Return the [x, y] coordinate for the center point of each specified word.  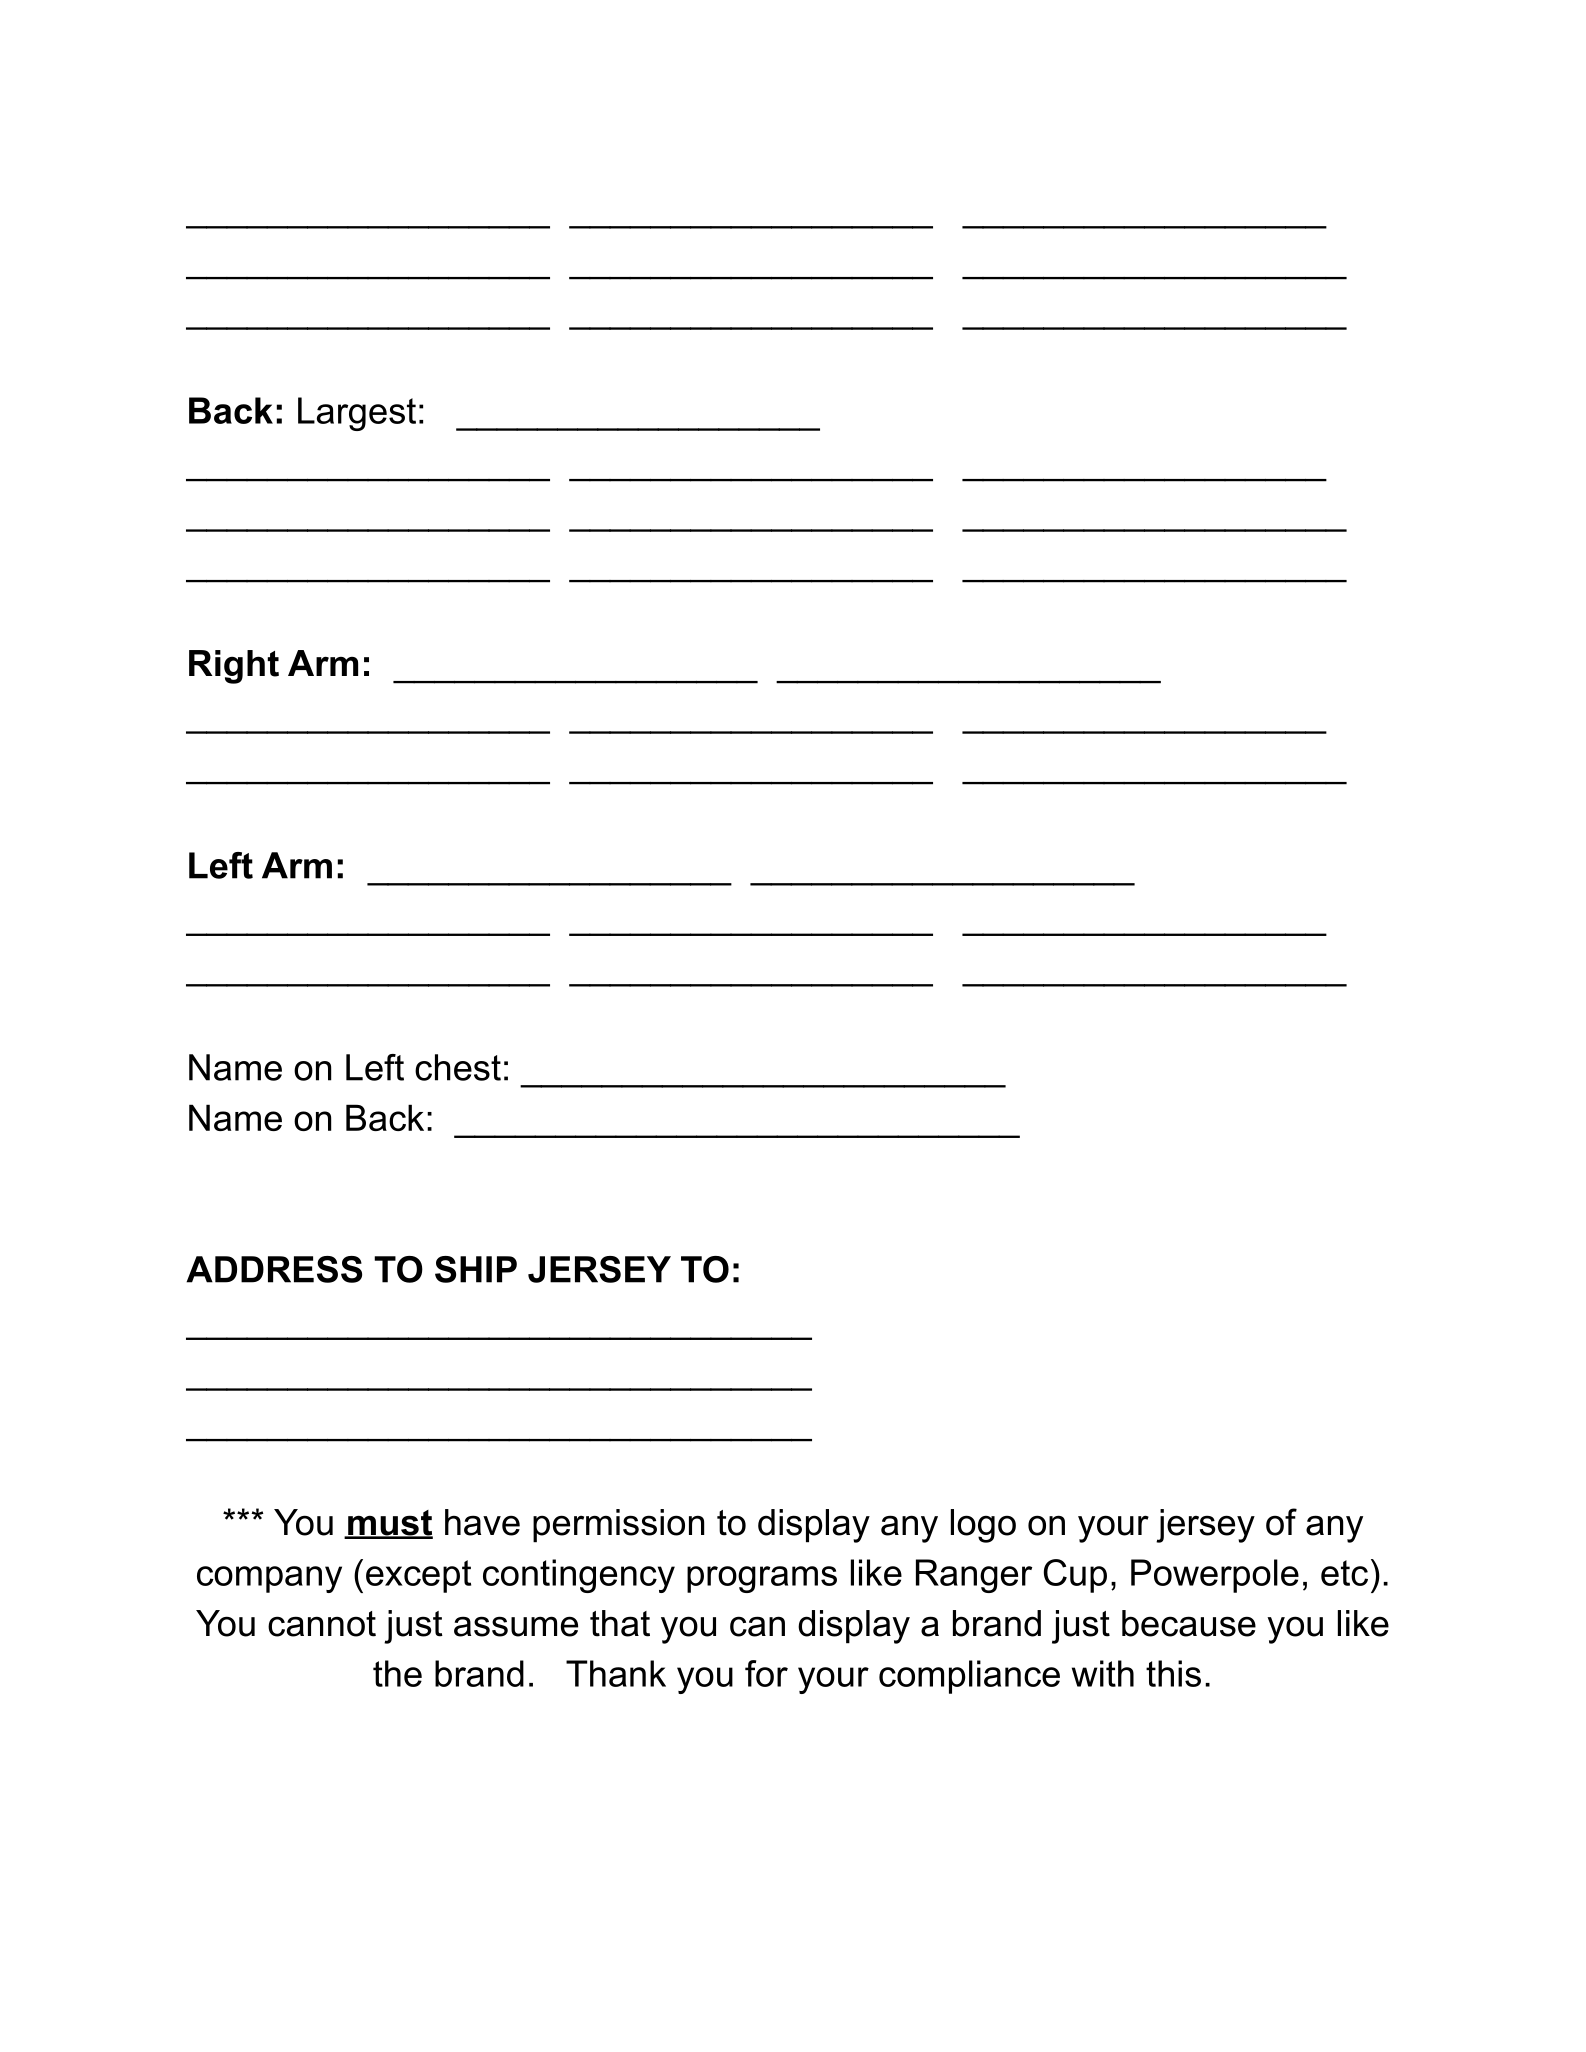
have [482, 1522]
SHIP [476, 1269]
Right [234, 667]
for [766, 1673]
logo [983, 1526]
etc [1344, 1573]
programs [762, 1579]
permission [618, 1526]
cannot [322, 1624]
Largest [357, 414]
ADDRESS [274, 1269]
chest [458, 1067]
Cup [1075, 1576]
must [389, 1524]
